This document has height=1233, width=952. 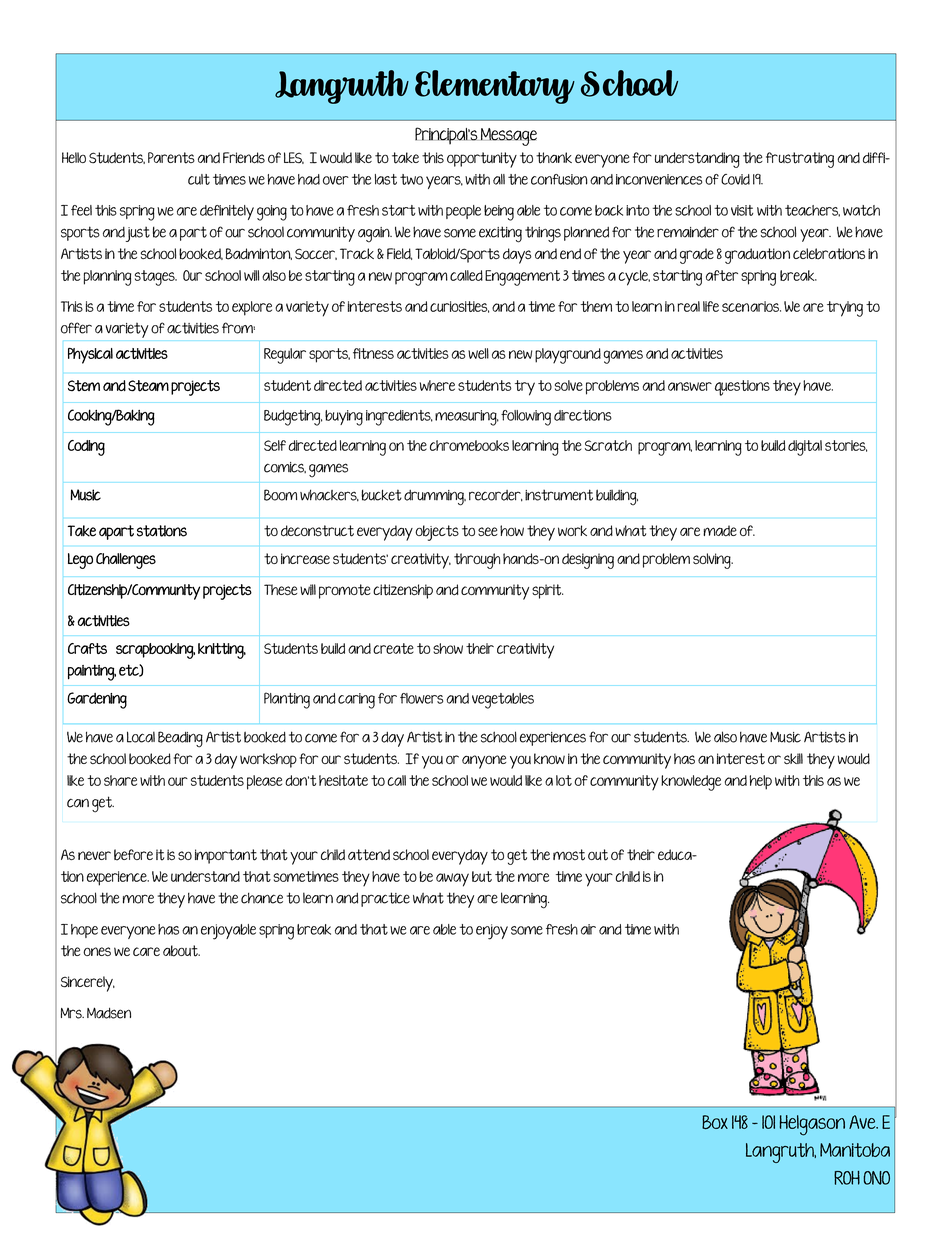 What do you see at coordinates (477, 561) in the document?
I see `through` at bounding box center [477, 561].
